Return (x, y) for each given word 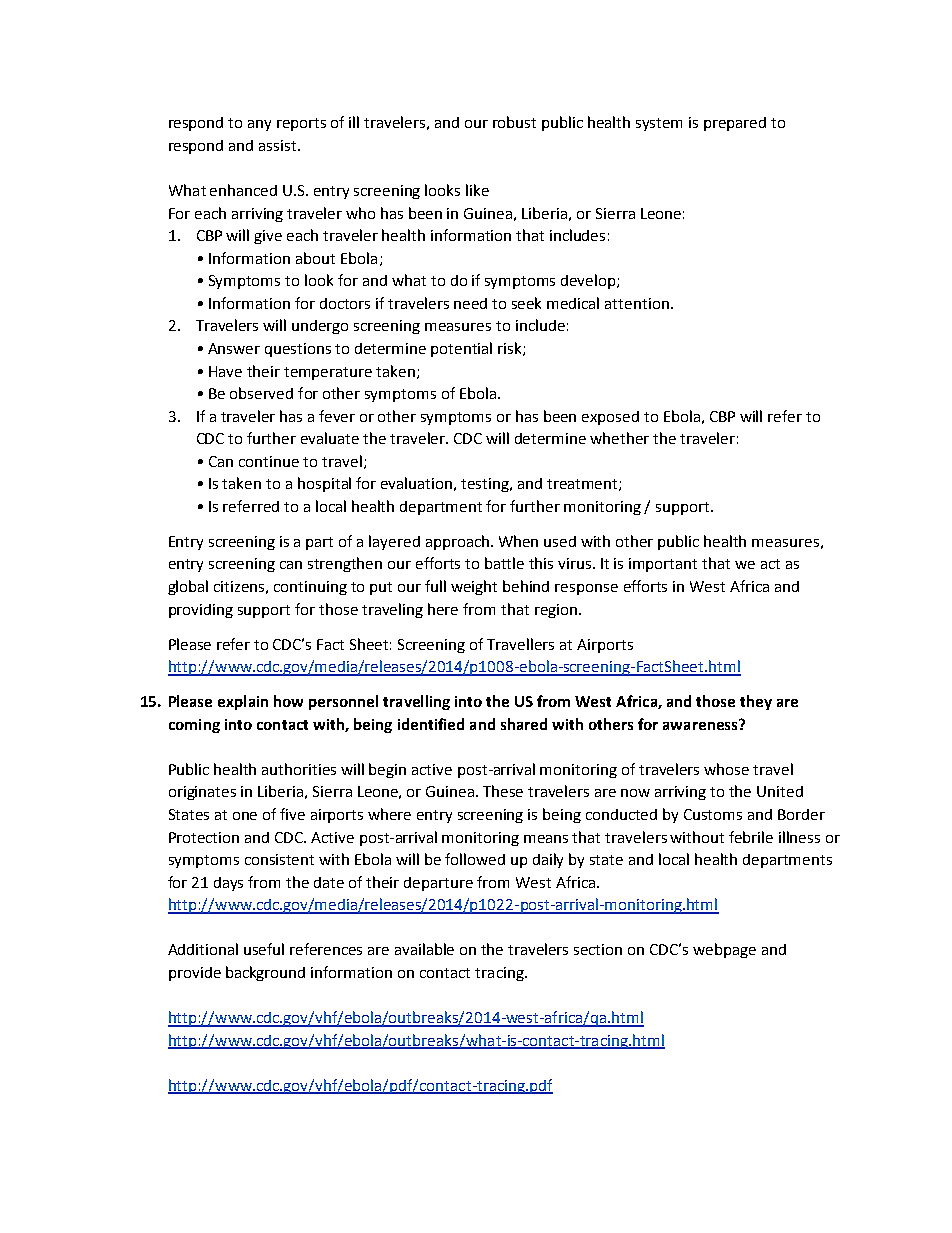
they (756, 702)
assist (279, 145)
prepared (735, 124)
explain (243, 702)
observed (261, 393)
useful (264, 949)
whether (619, 438)
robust (514, 122)
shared (524, 724)
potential (461, 349)
